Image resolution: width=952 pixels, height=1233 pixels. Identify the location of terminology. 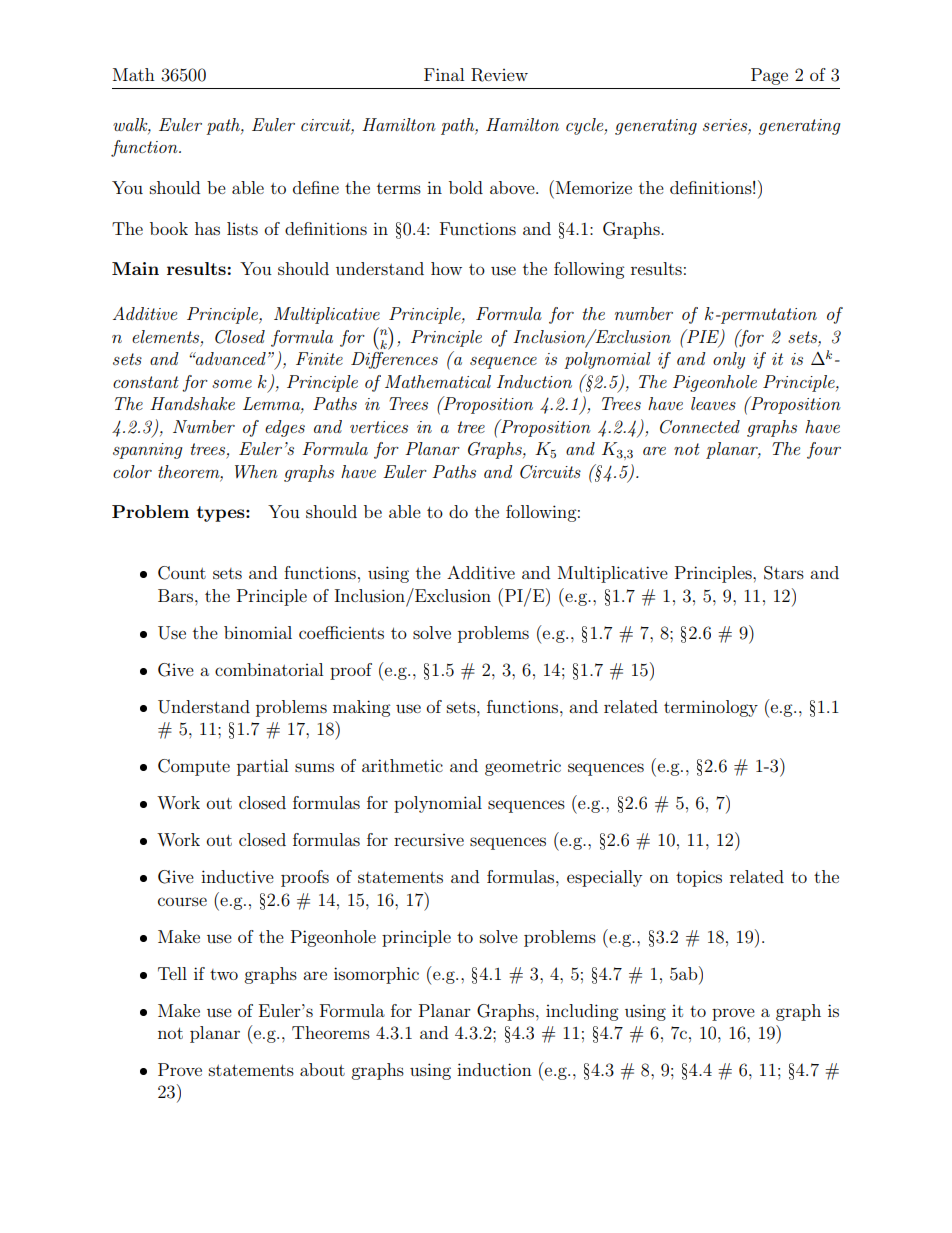
(711, 708).
